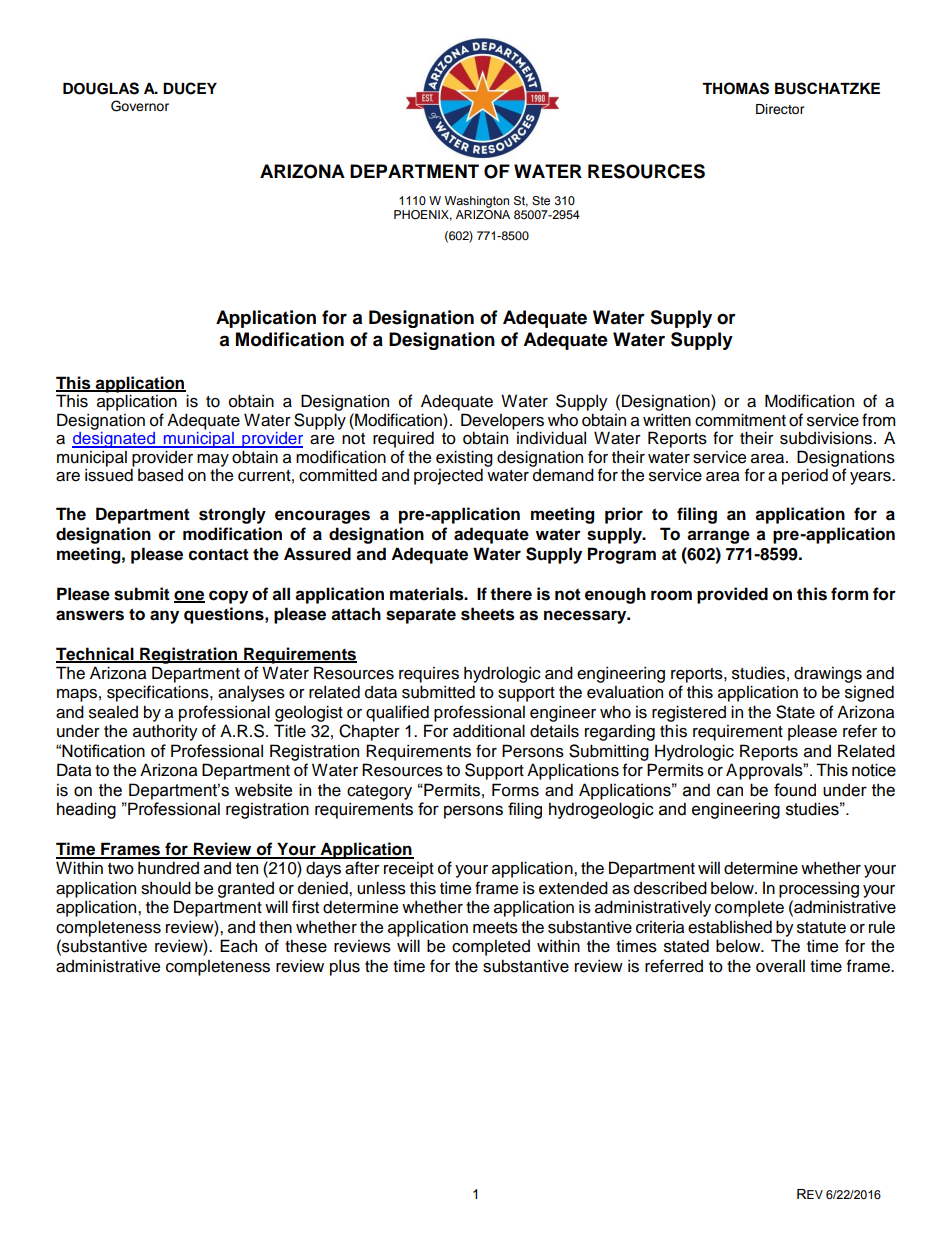 Image resolution: width=952 pixels, height=1233 pixels. What do you see at coordinates (477, 202) in the screenshot?
I see `Washington` at bounding box center [477, 202].
